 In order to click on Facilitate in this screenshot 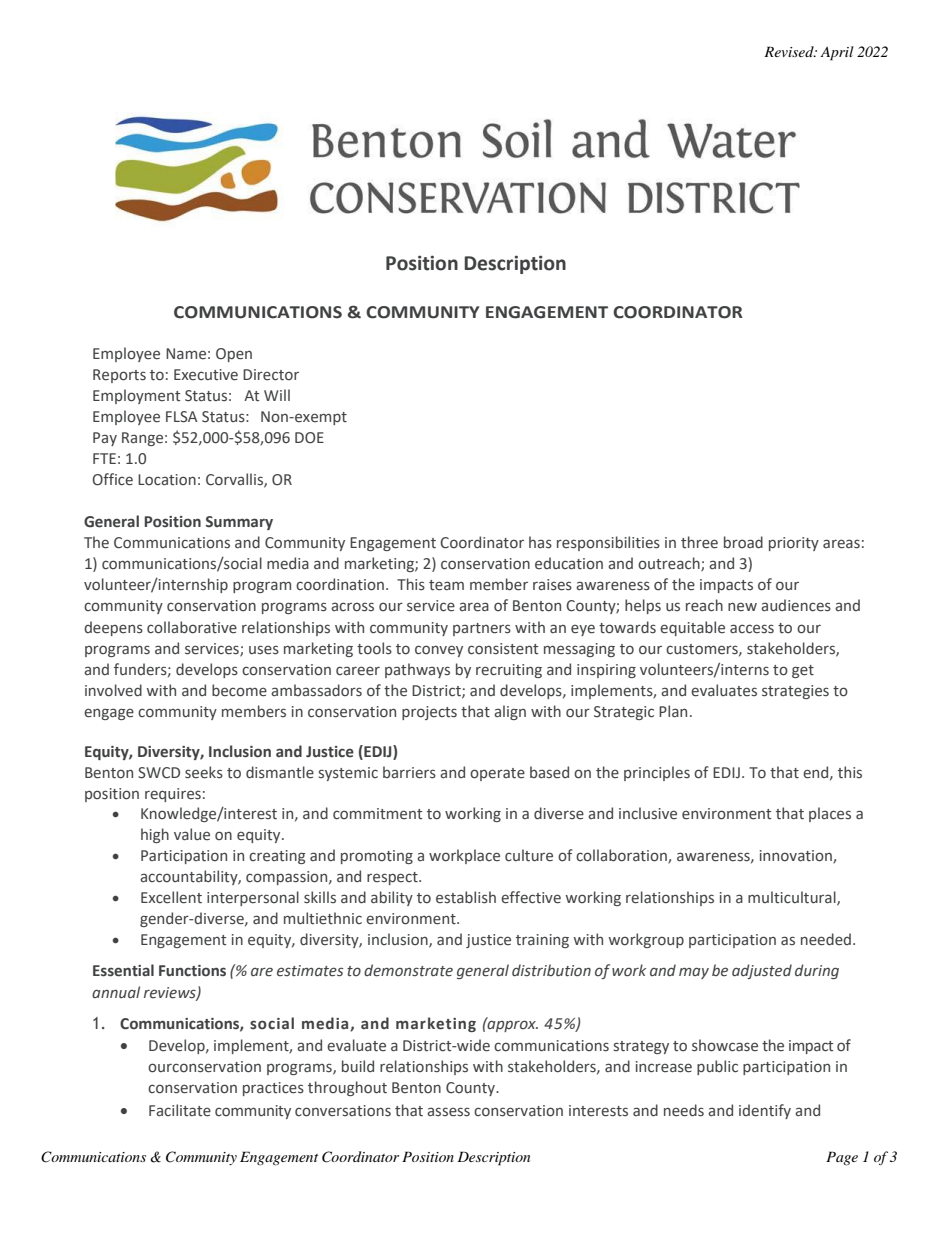, I will do `click(180, 1110)`.
